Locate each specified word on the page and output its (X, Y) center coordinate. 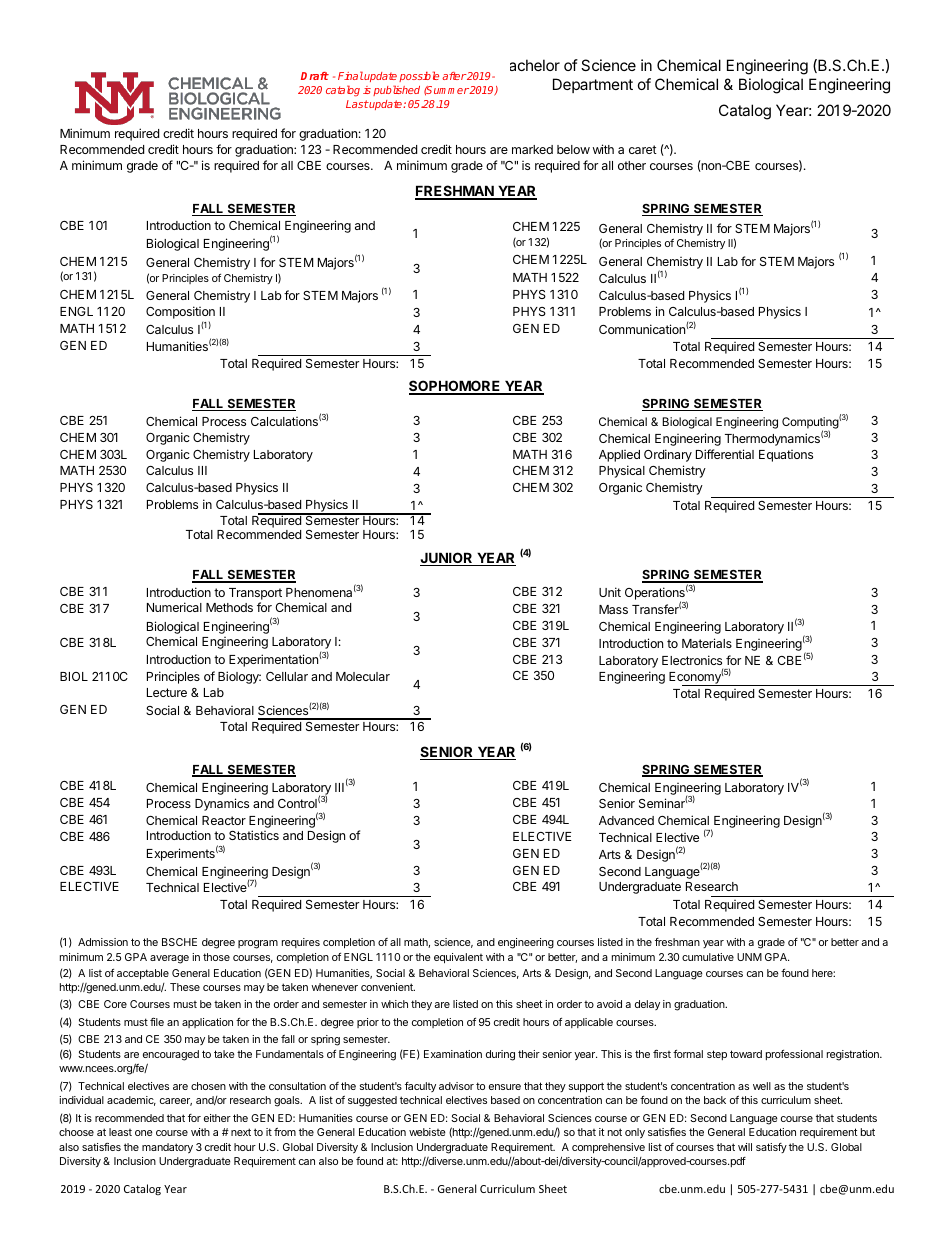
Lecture (167, 692)
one (144, 1133)
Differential (725, 454)
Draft (315, 76)
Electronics (692, 660)
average (169, 959)
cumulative (708, 957)
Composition (180, 314)
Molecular (363, 676)
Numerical (174, 607)
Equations (786, 456)
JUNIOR (447, 559)
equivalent (458, 958)
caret (643, 149)
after (454, 76)
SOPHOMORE (456, 387)
